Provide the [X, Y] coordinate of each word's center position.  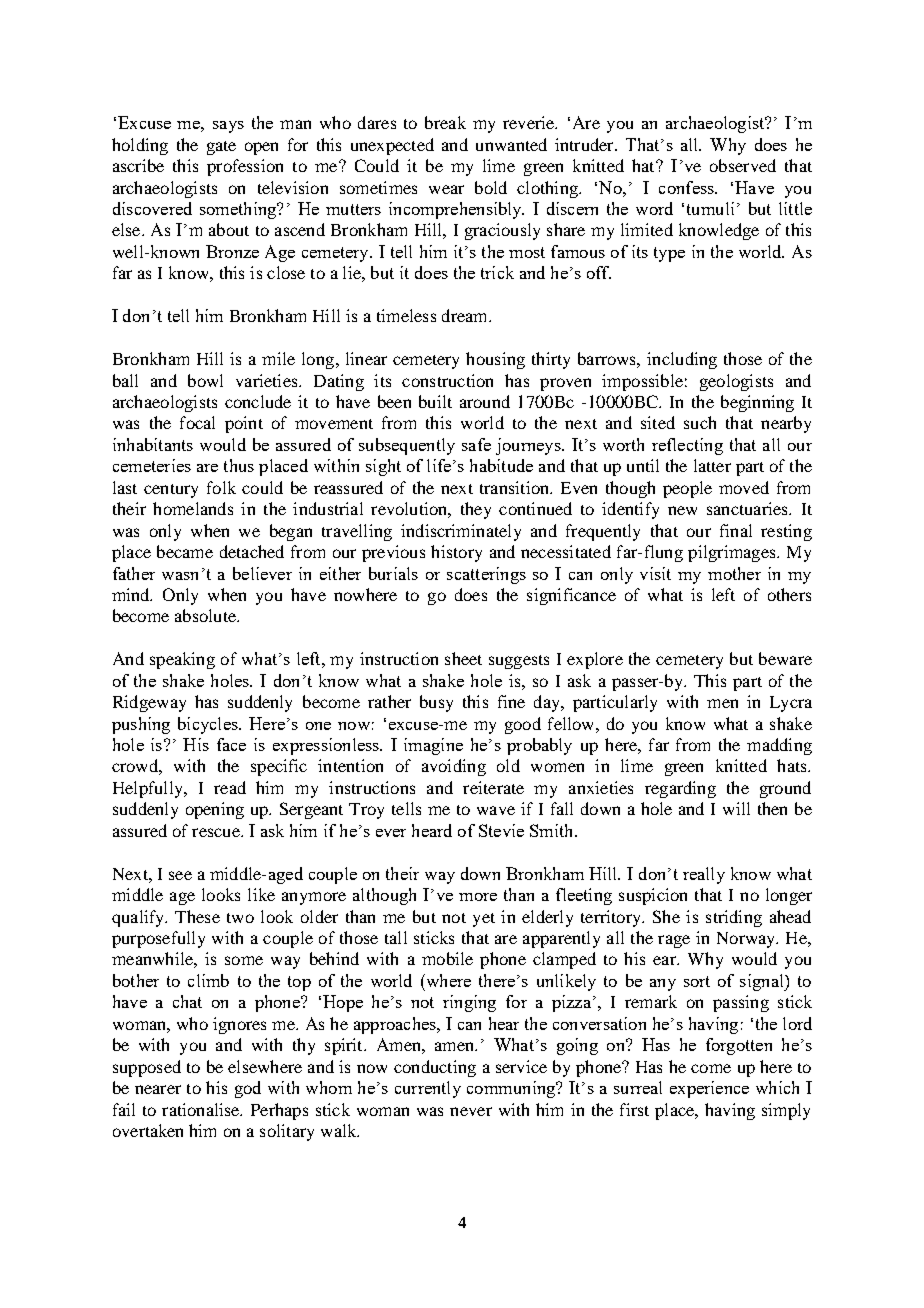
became [185, 551]
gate [221, 148]
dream [466, 315]
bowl [205, 380]
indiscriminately [461, 532]
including [682, 360]
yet [484, 920]
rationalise [202, 1109]
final [736, 530]
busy [436, 703]
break [445, 122]
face [231, 744]
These [197, 916]
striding [734, 918]
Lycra [791, 704]
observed [743, 165]
